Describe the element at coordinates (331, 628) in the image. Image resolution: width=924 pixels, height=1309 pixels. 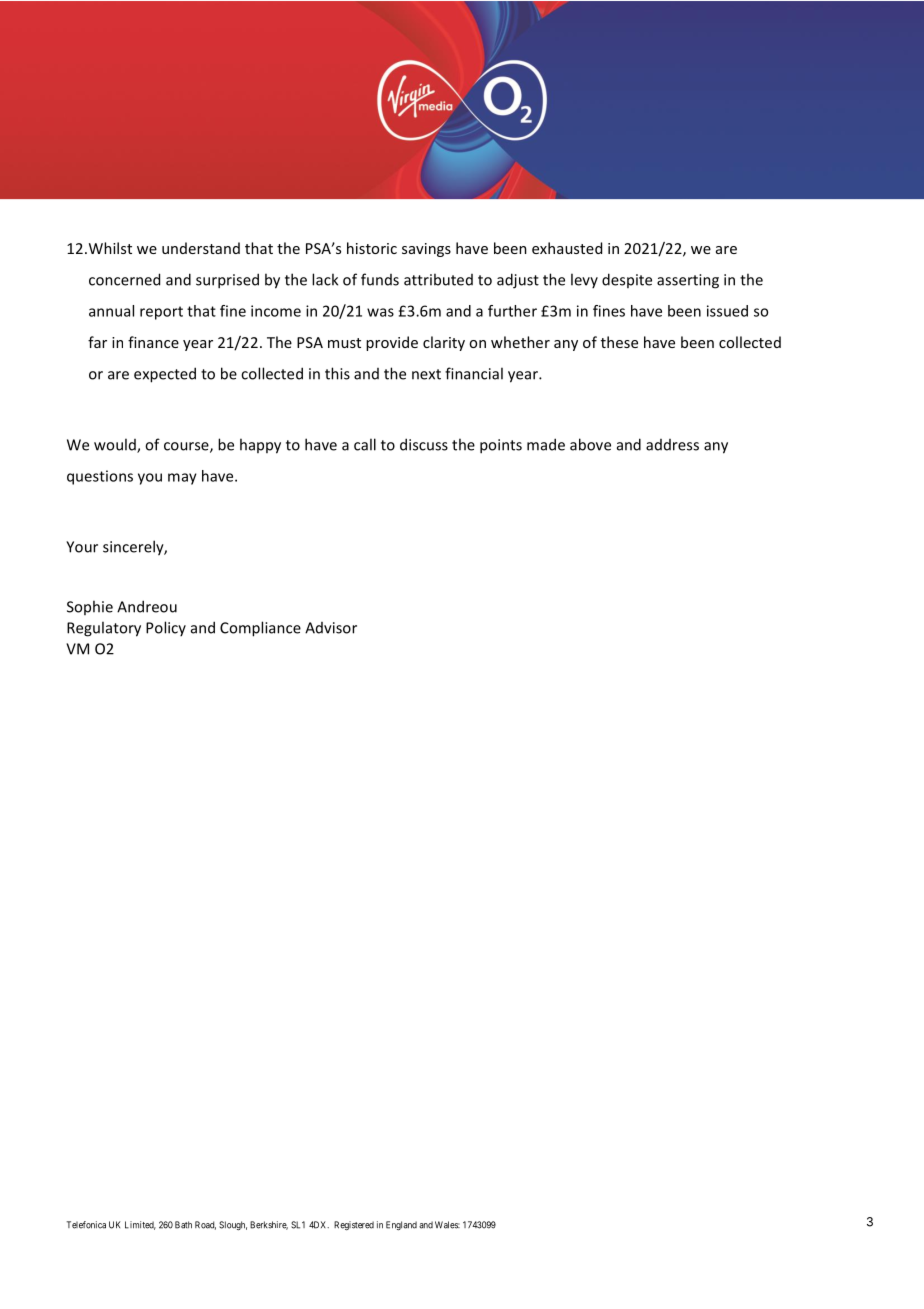
I see `Advisor` at that location.
